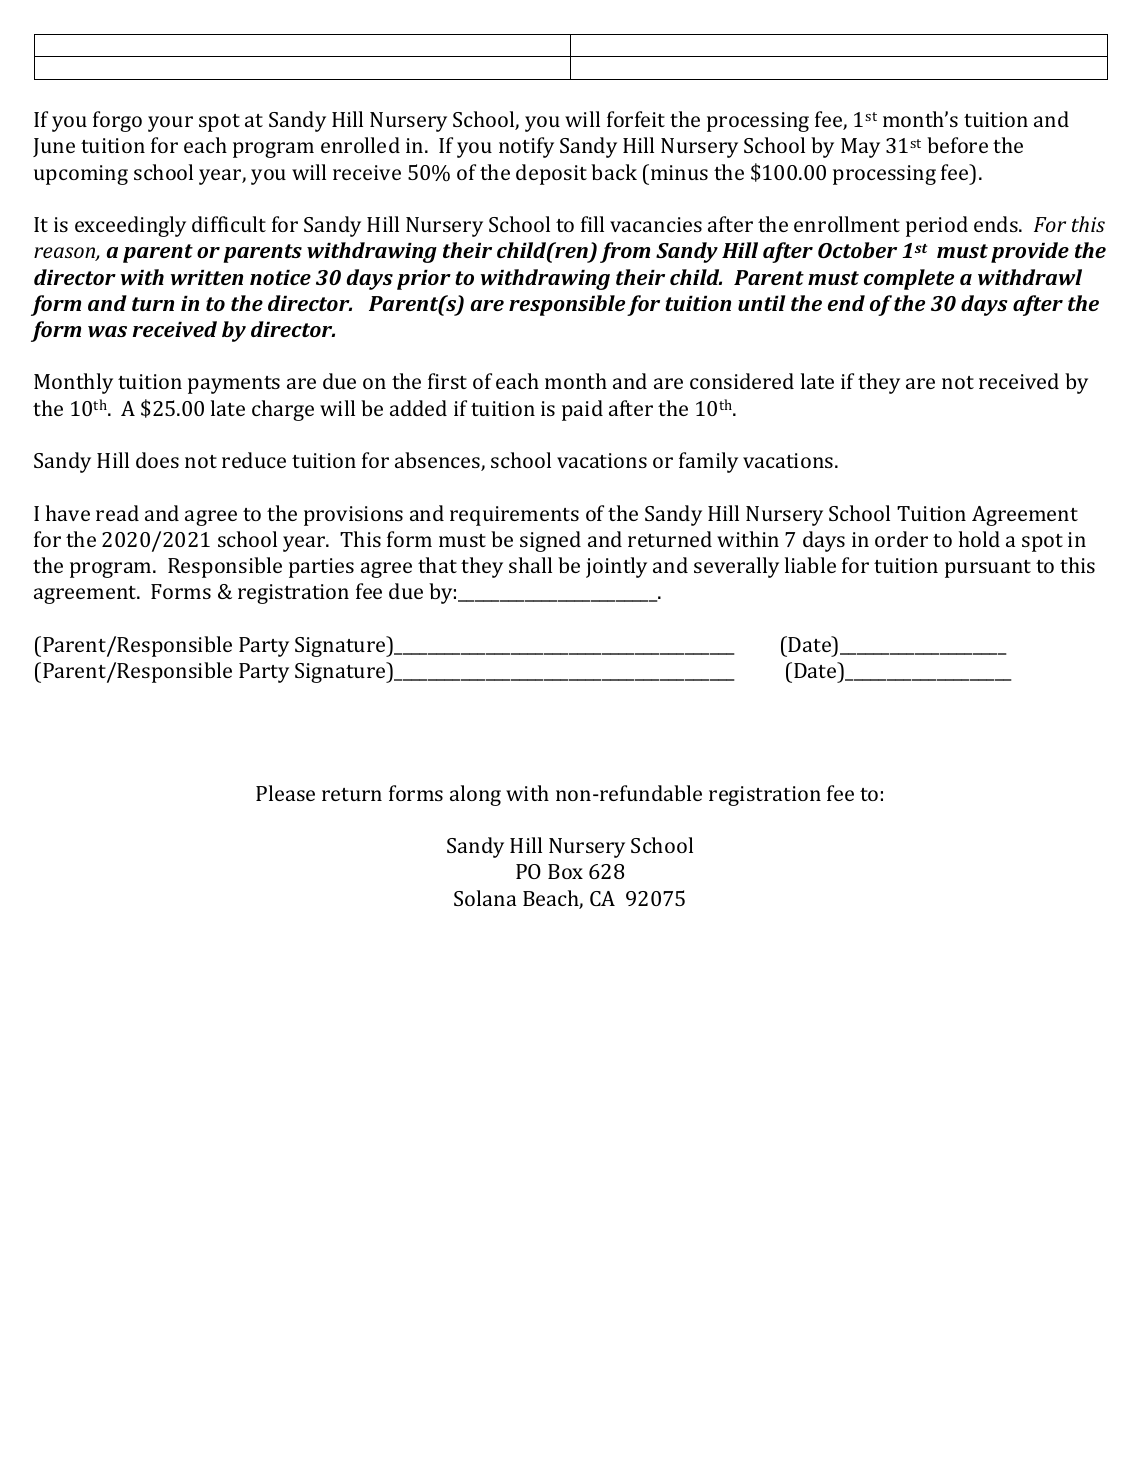 Image resolution: width=1141 pixels, height=1477 pixels. What do you see at coordinates (285, 793) in the screenshot?
I see `Please` at bounding box center [285, 793].
